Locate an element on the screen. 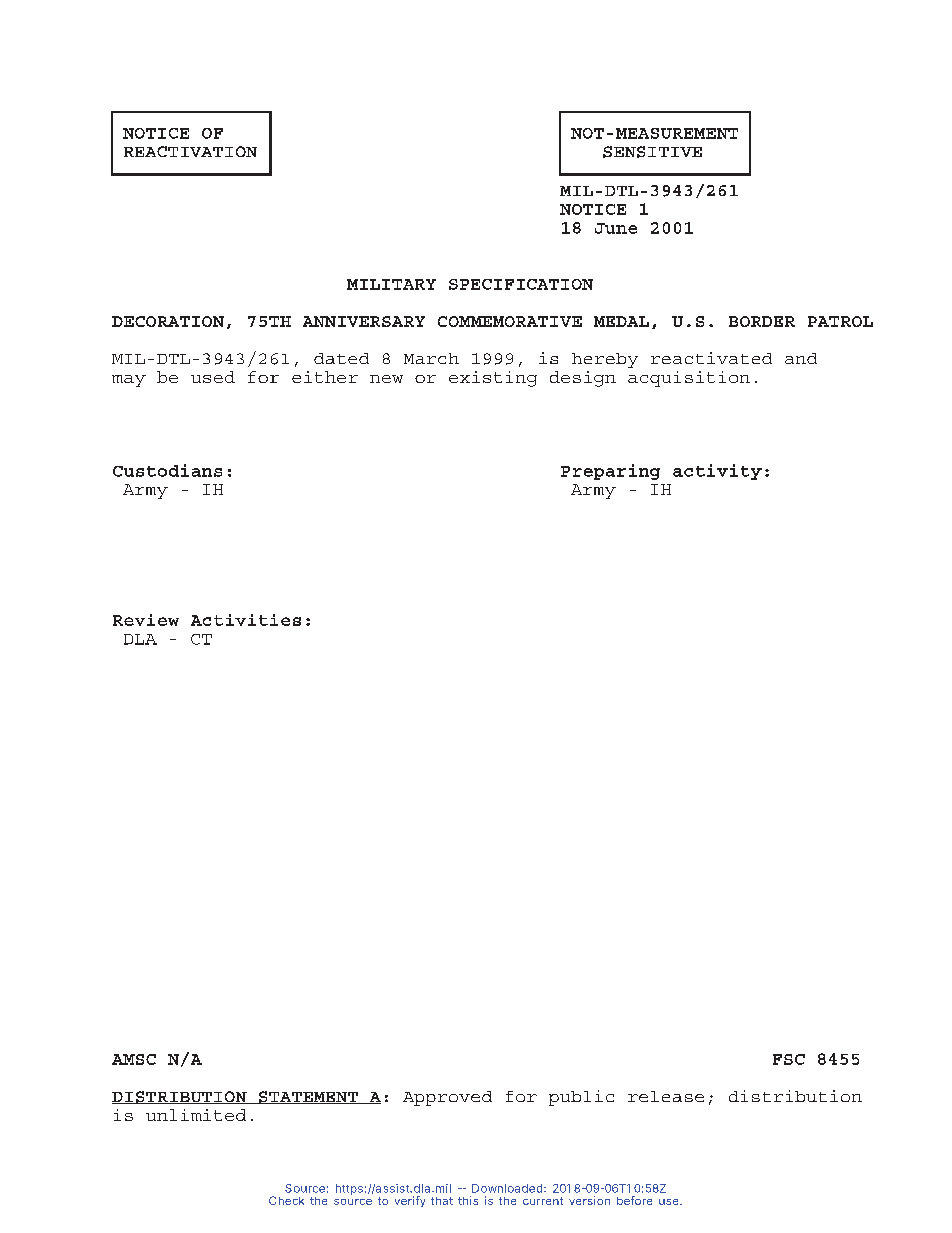 The width and height of the screenshot is (952, 1233). Check is located at coordinates (286, 1200).
